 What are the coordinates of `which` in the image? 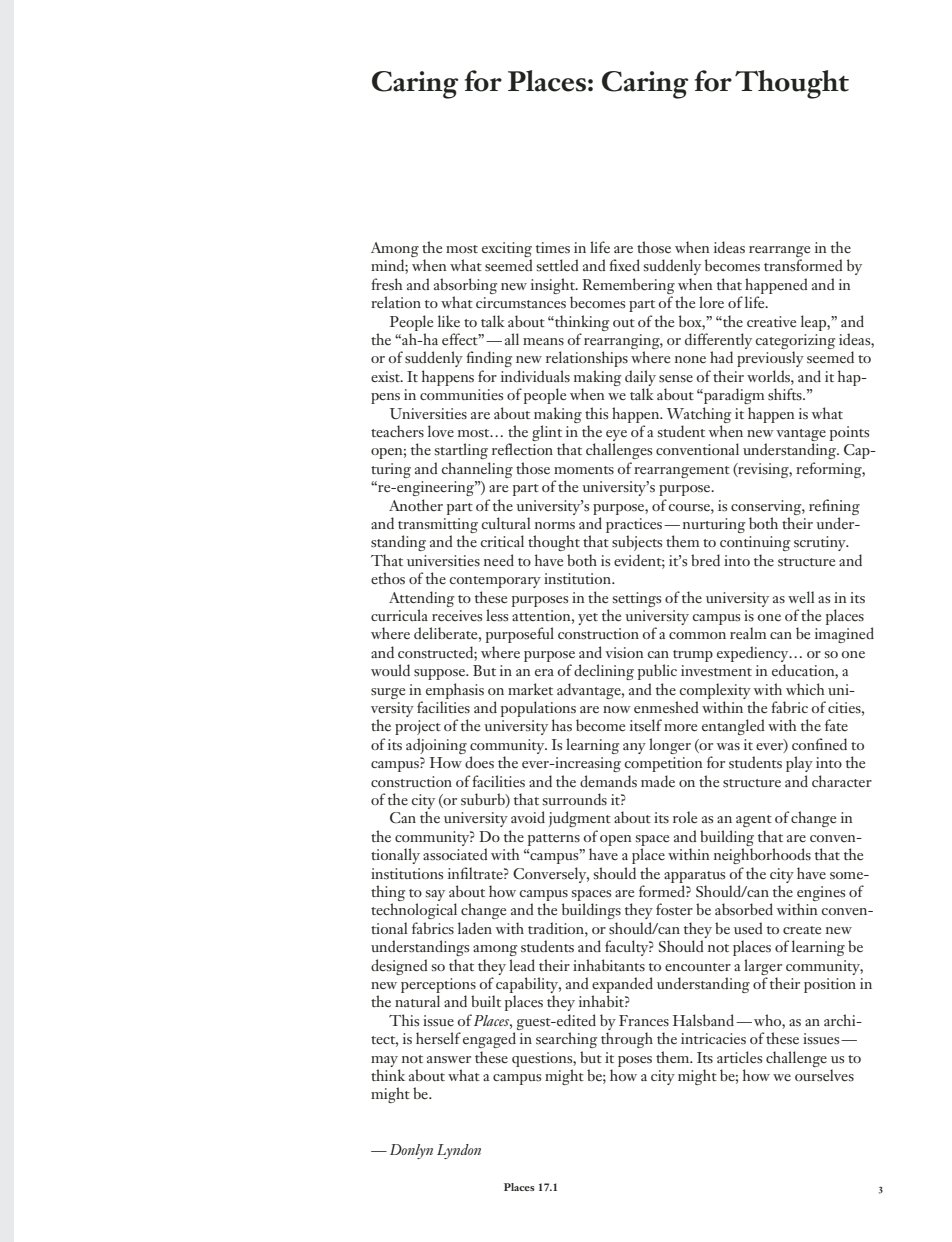 It's located at (805, 689).
